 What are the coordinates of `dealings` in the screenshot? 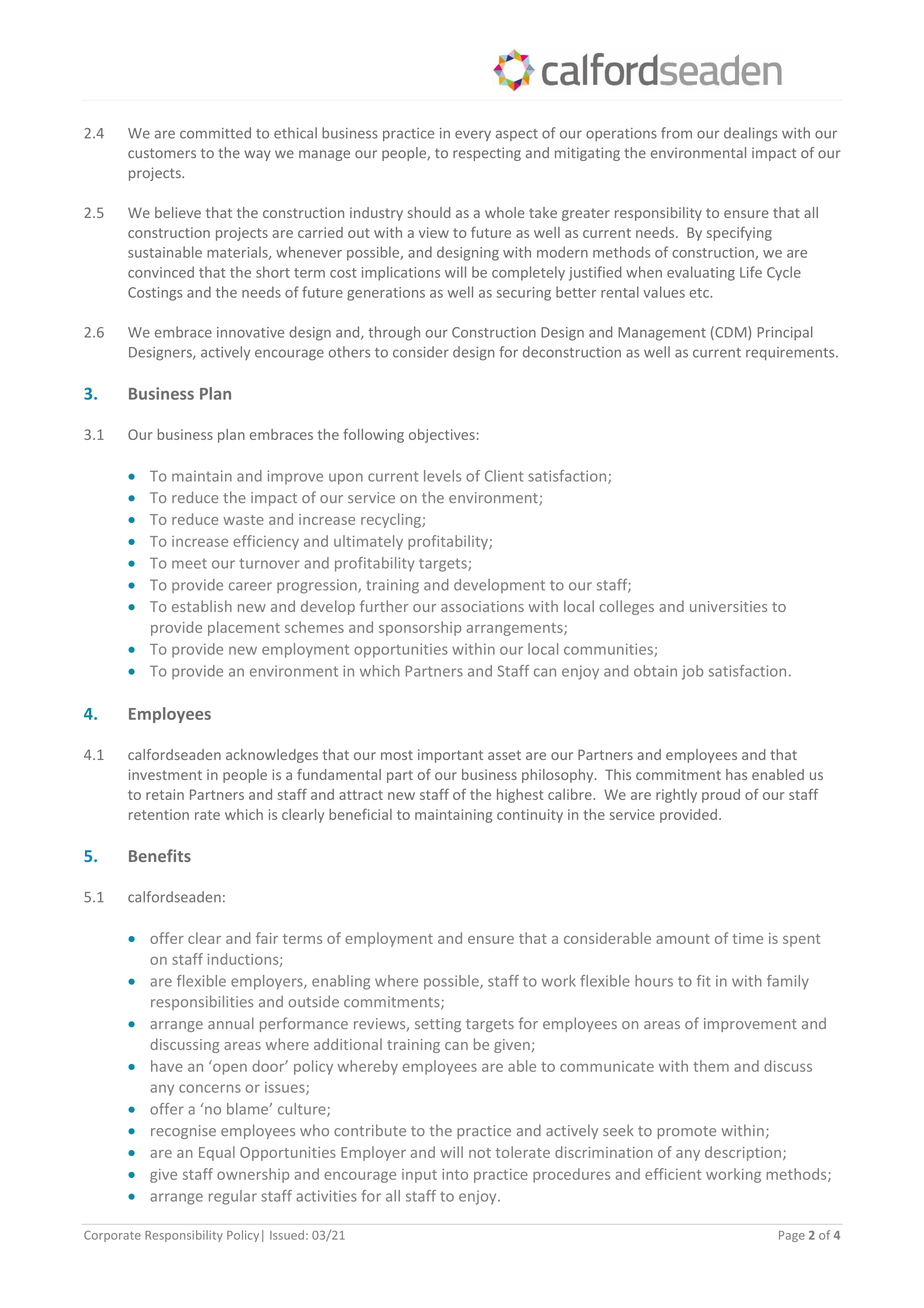 It's located at (751, 134).
